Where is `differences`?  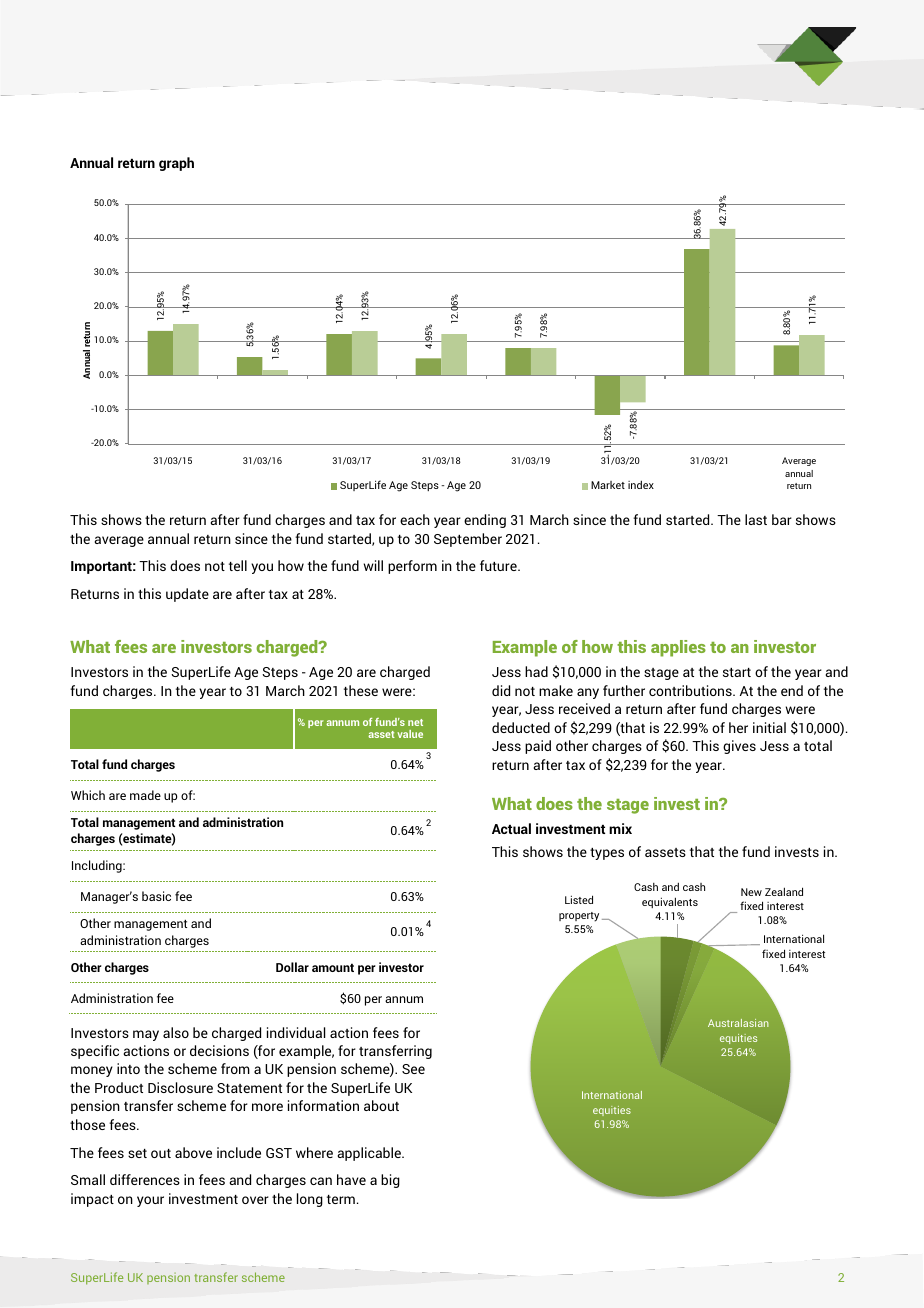 differences is located at coordinates (145, 1179).
